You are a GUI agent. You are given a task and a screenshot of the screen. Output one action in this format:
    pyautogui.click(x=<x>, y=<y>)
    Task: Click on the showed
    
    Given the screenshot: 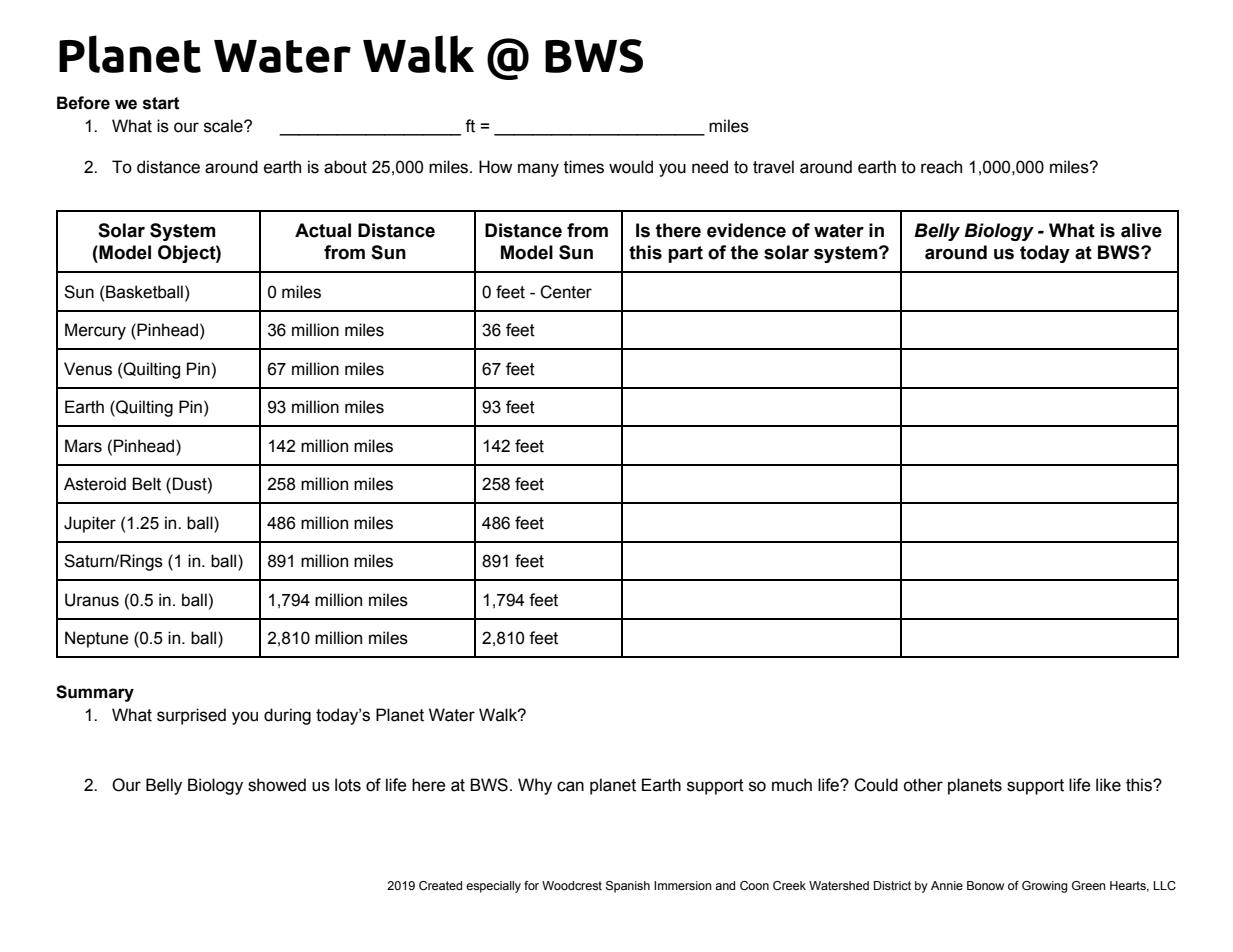 What is the action you would take?
    pyautogui.click(x=277, y=785)
